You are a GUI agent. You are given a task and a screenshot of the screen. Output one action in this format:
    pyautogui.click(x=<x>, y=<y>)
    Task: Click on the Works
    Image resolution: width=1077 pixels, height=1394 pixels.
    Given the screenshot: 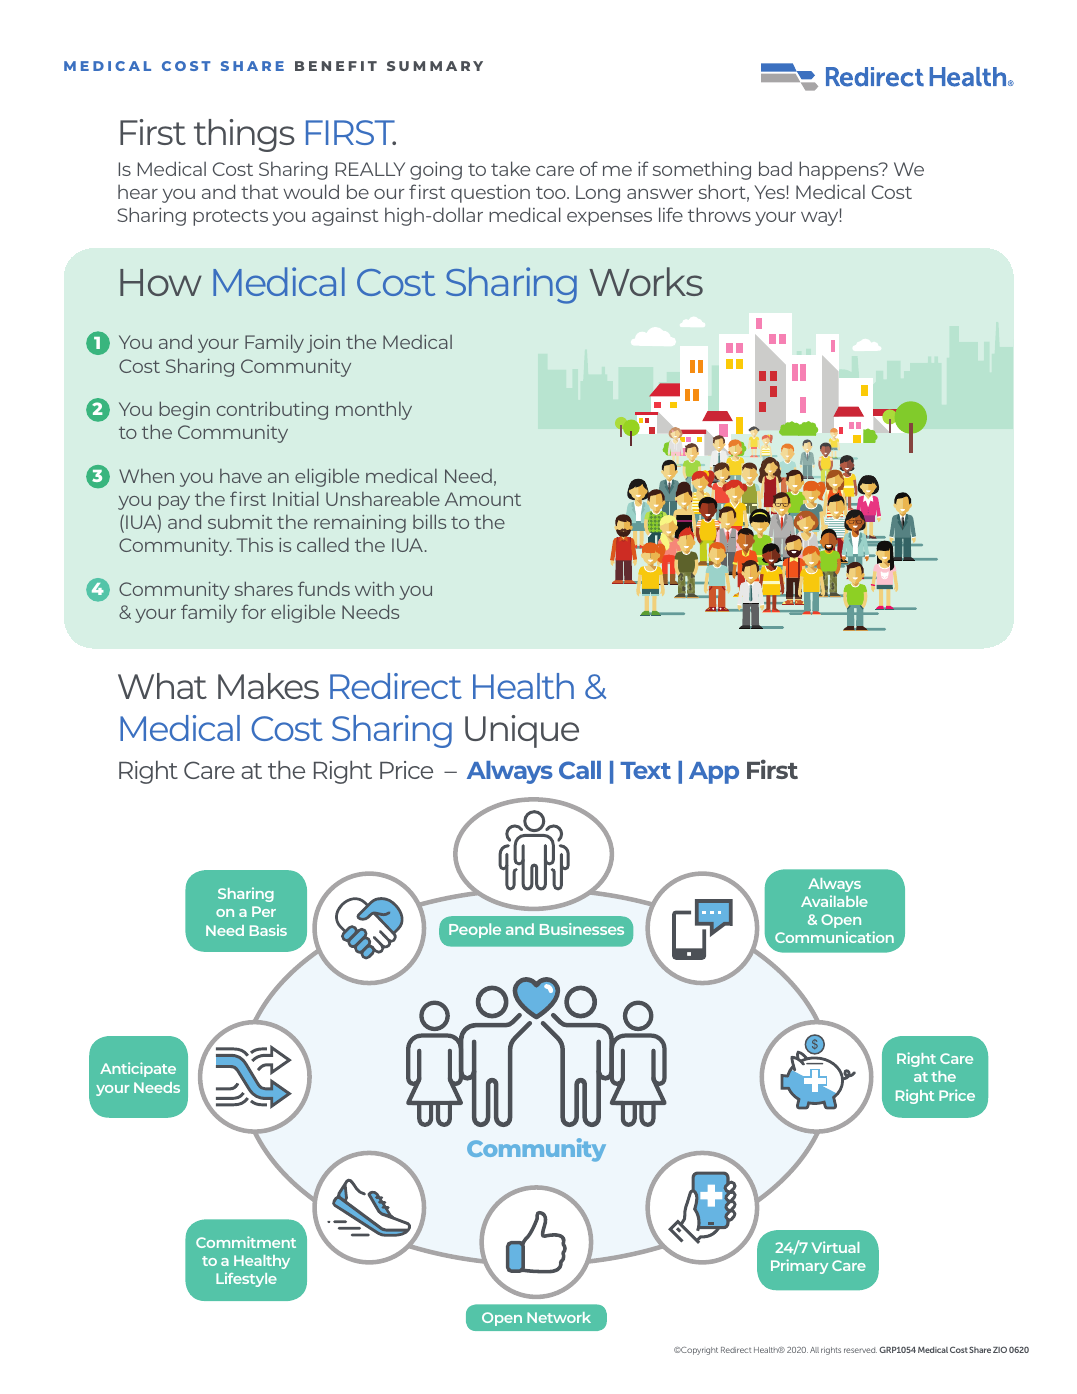 What is the action you would take?
    pyautogui.click(x=646, y=281)
